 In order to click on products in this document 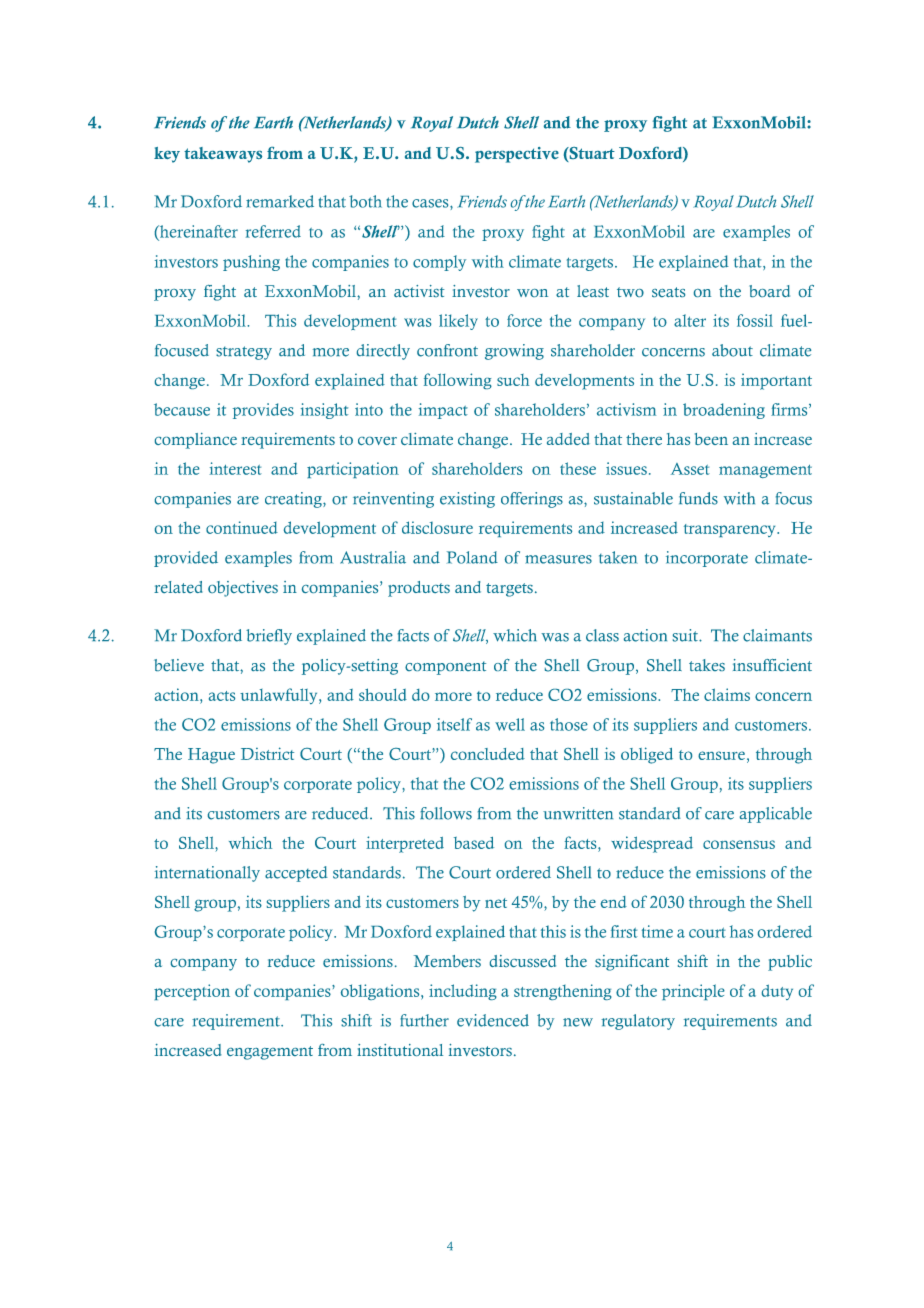, I will do `click(419, 589)`.
